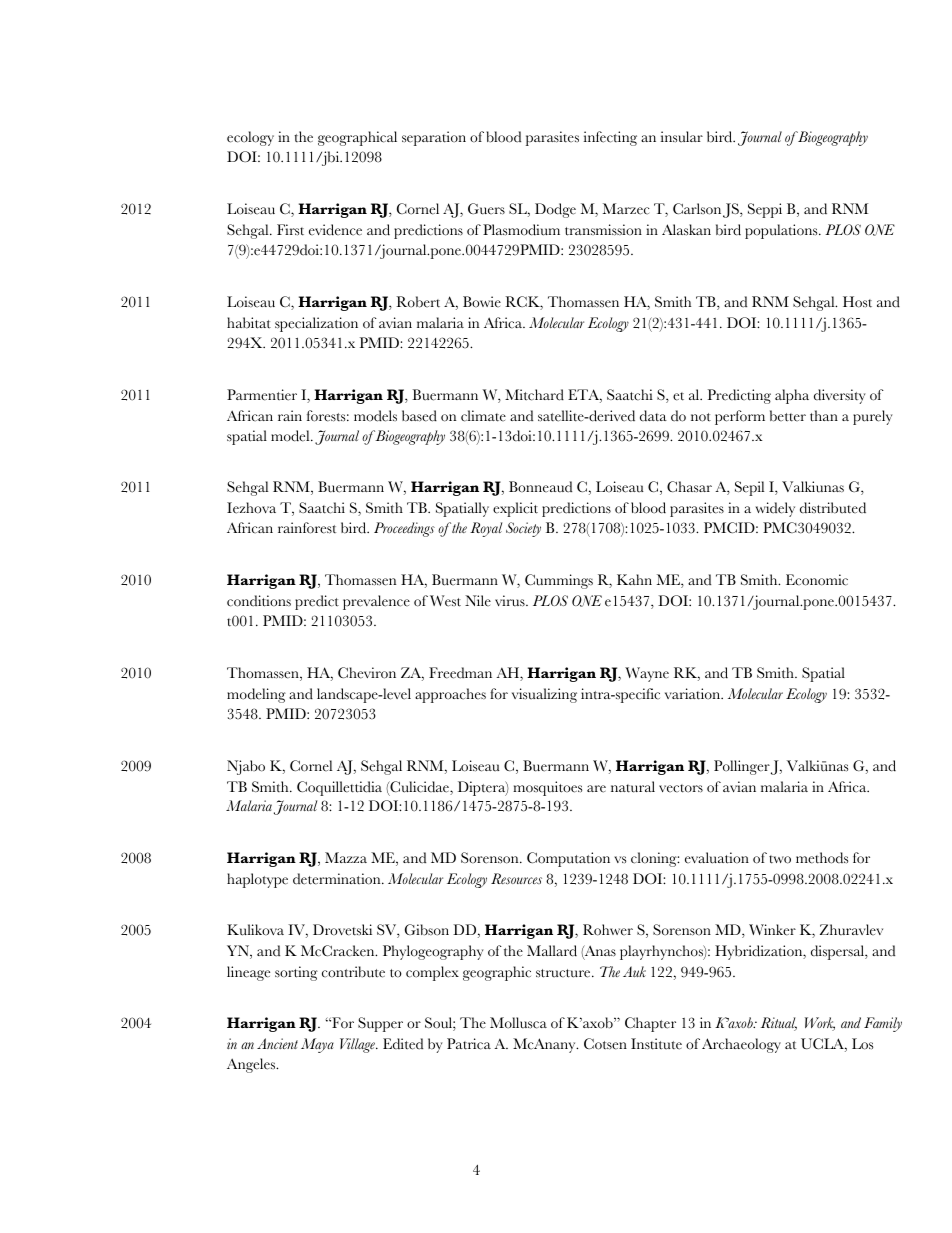  What do you see at coordinates (820, 1024) in the page?
I see `Work` at bounding box center [820, 1024].
